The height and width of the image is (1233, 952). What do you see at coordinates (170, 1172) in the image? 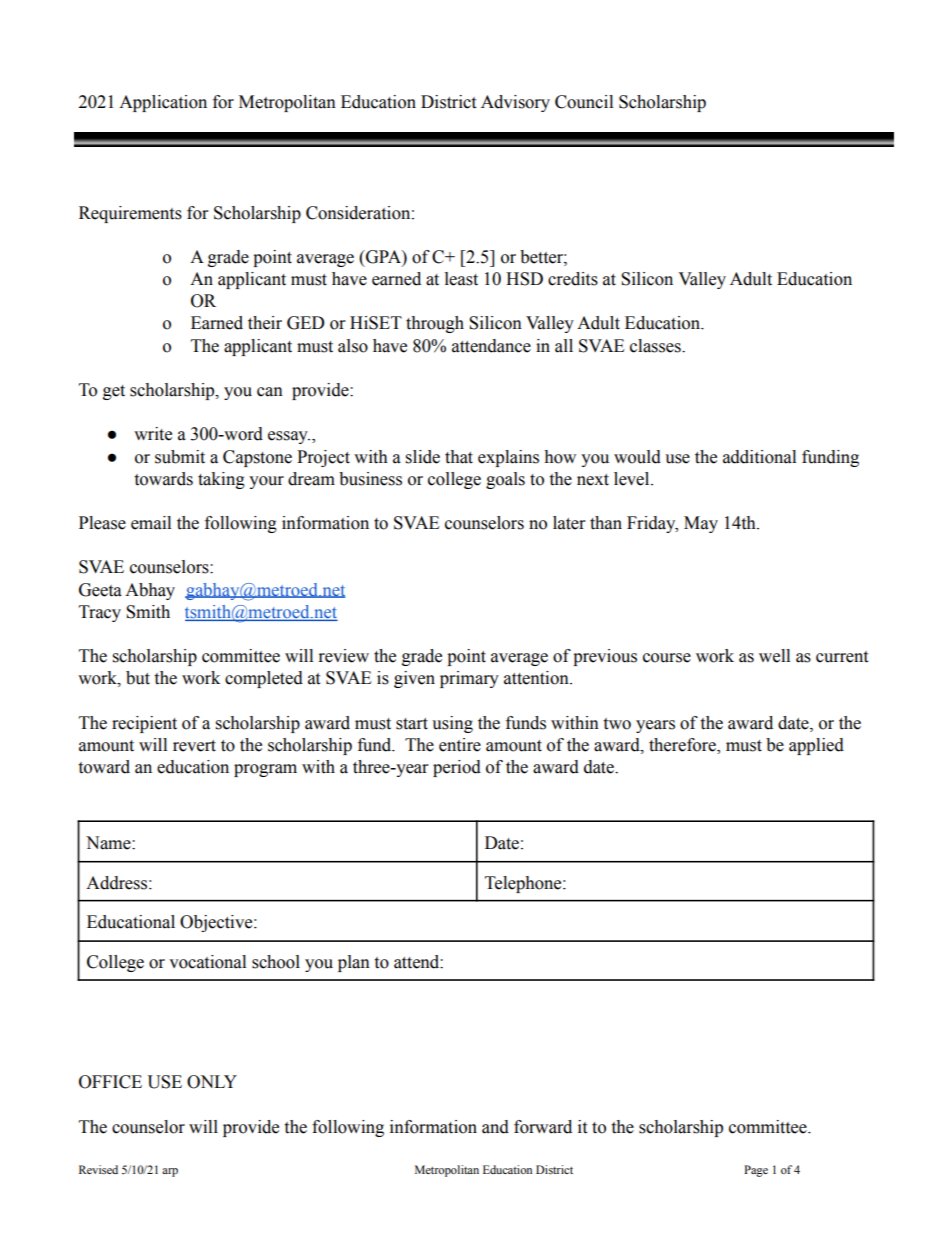
I see `arp` at bounding box center [170, 1172].
